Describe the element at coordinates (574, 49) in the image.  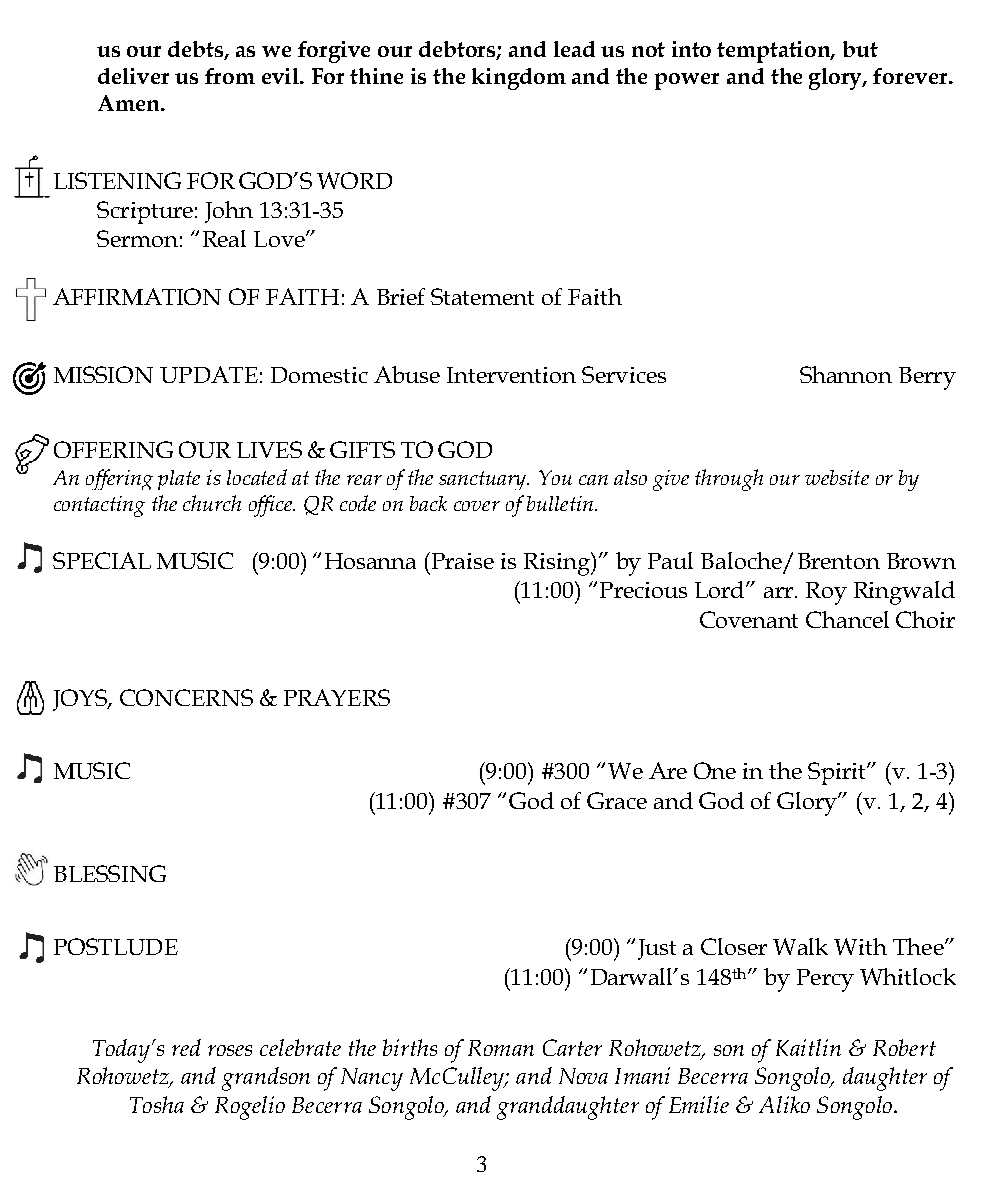
I see `lead` at that location.
